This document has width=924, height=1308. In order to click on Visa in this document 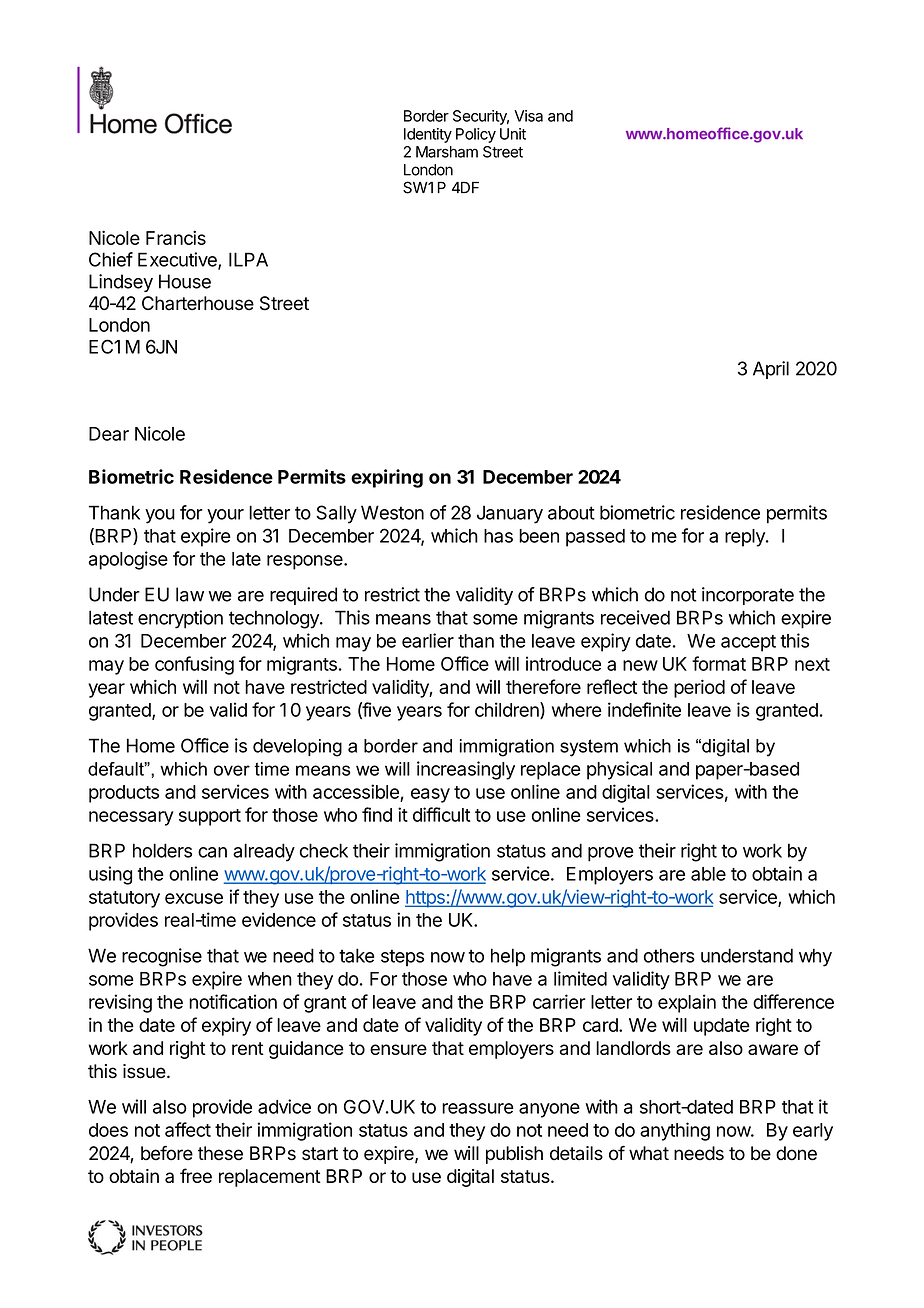, I will do `click(528, 116)`.
